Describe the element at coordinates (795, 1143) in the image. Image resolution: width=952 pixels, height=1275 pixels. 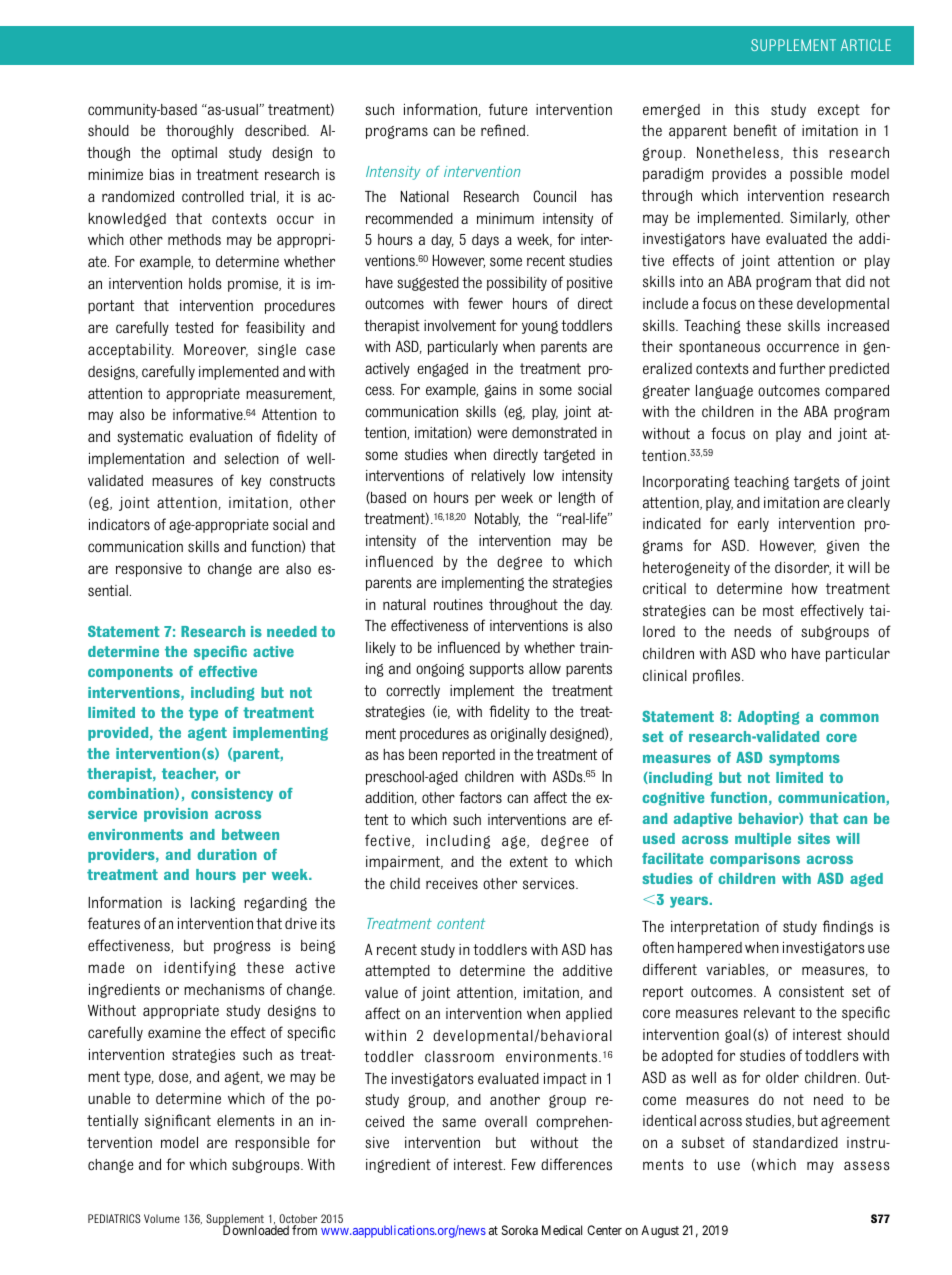
I see `standardized` at that location.
